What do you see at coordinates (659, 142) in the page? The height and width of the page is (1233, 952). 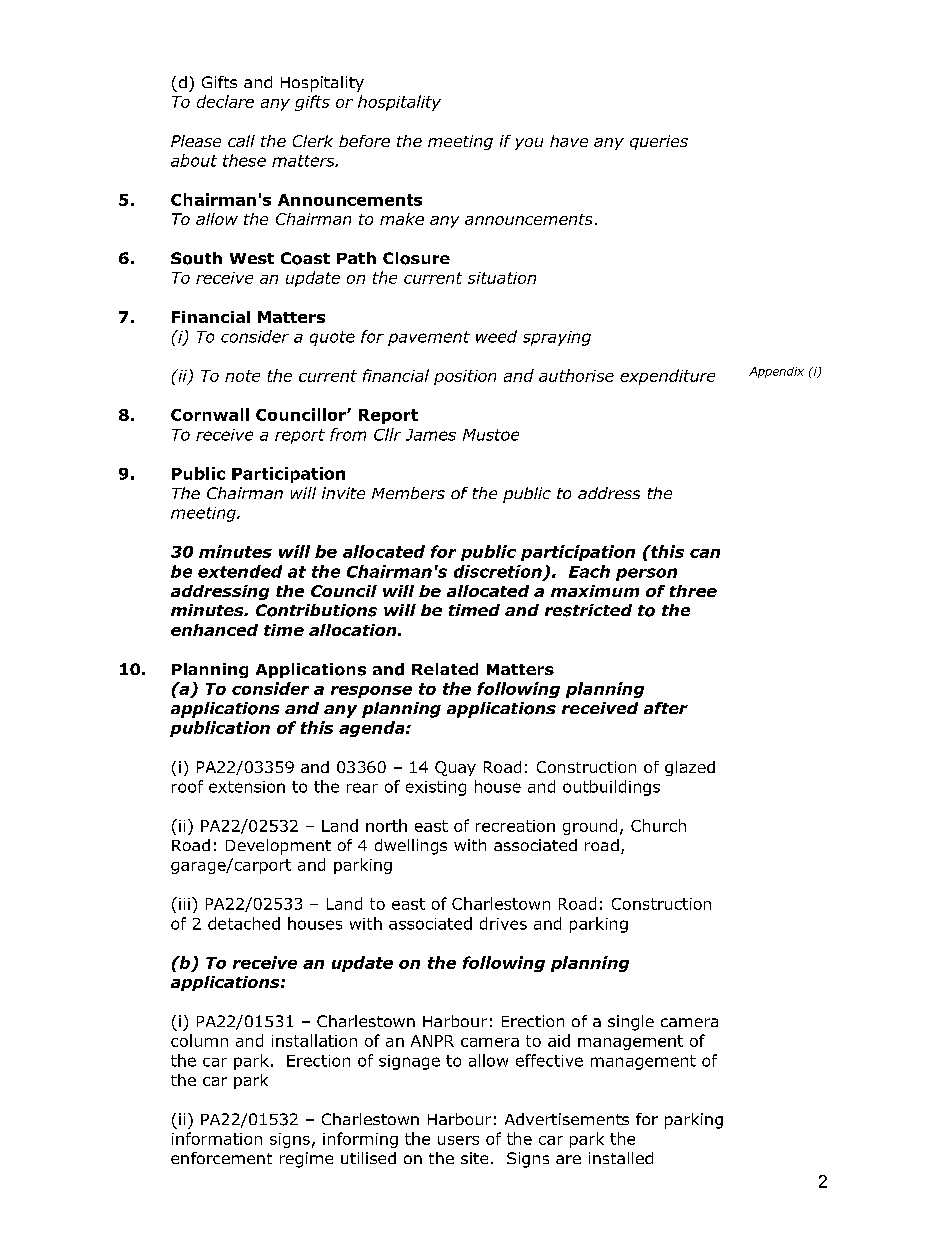 I see `queries` at bounding box center [659, 142].
